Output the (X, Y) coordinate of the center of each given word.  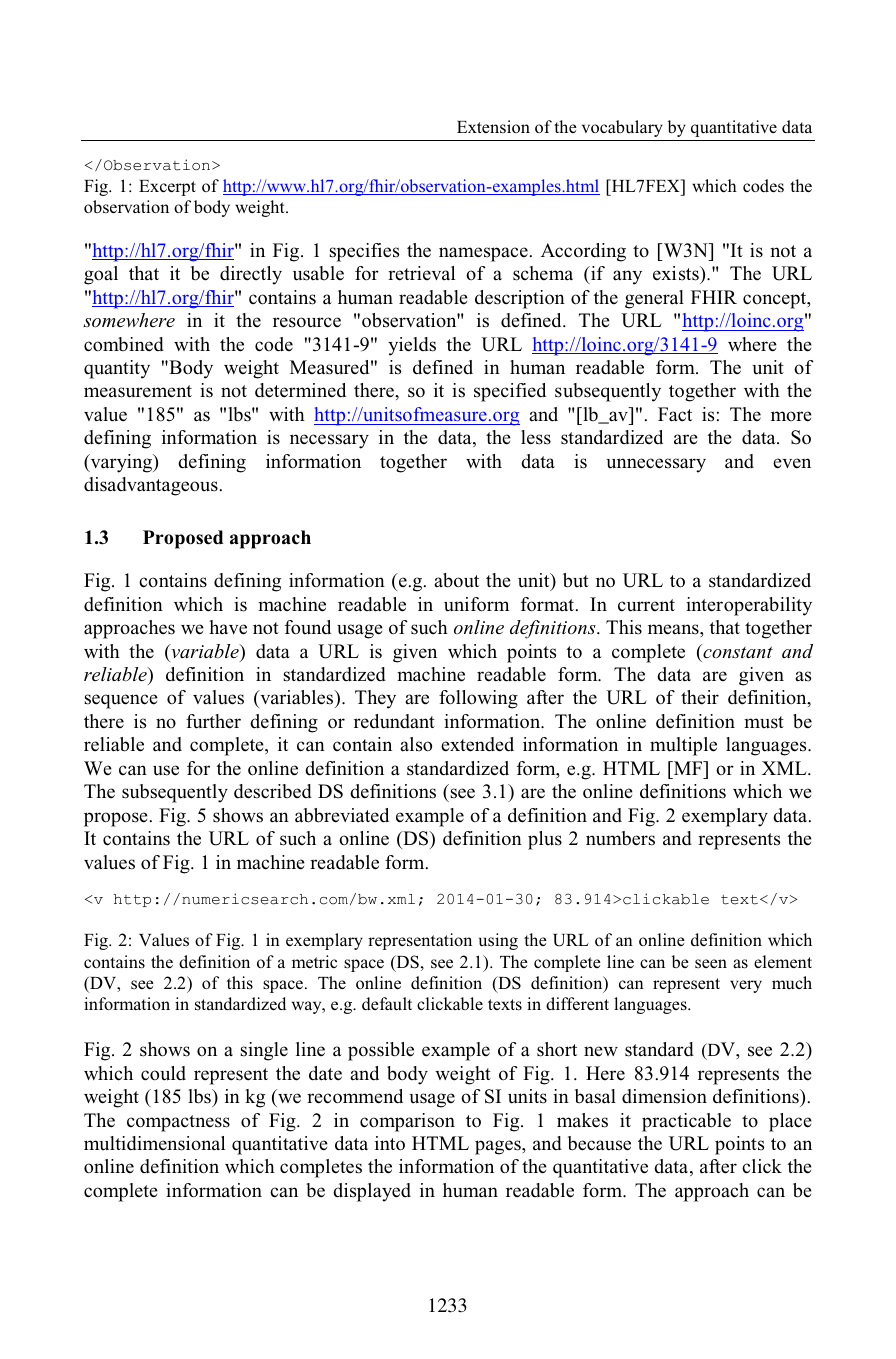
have (228, 627)
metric (314, 961)
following (478, 699)
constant (737, 651)
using (498, 941)
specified (510, 392)
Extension (493, 126)
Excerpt (167, 188)
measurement (138, 391)
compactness (178, 1123)
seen (711, 964)
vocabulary (622, 128)
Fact (675, 414)
